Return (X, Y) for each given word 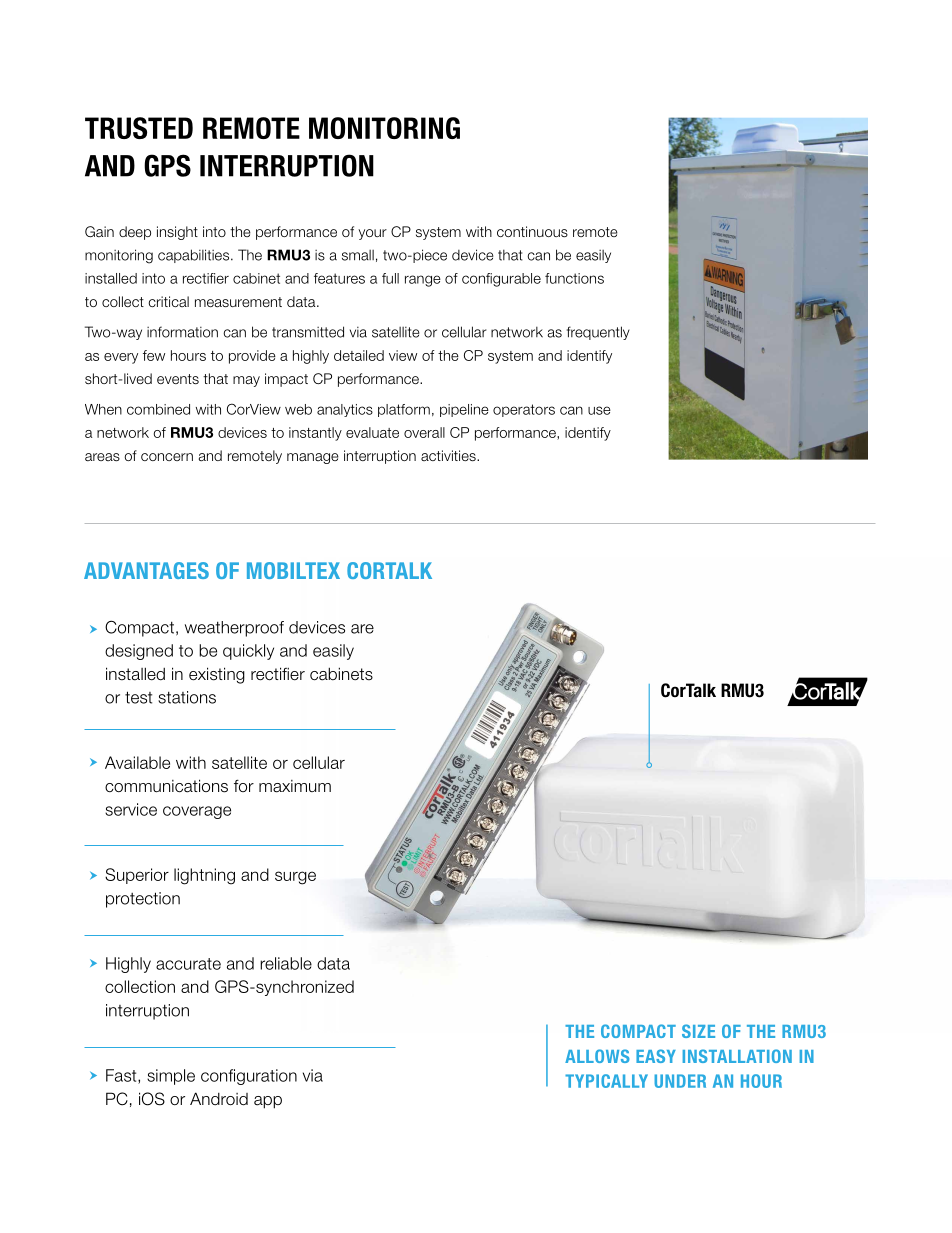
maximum (295, 786)
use (599, 410)
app (268, 1102)
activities (449, 455)
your (372, 234)
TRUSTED (139, 128)
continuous (532, 231)
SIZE (698, 1031)
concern (167, 457)
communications (166, 786)
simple (171, 1077)
